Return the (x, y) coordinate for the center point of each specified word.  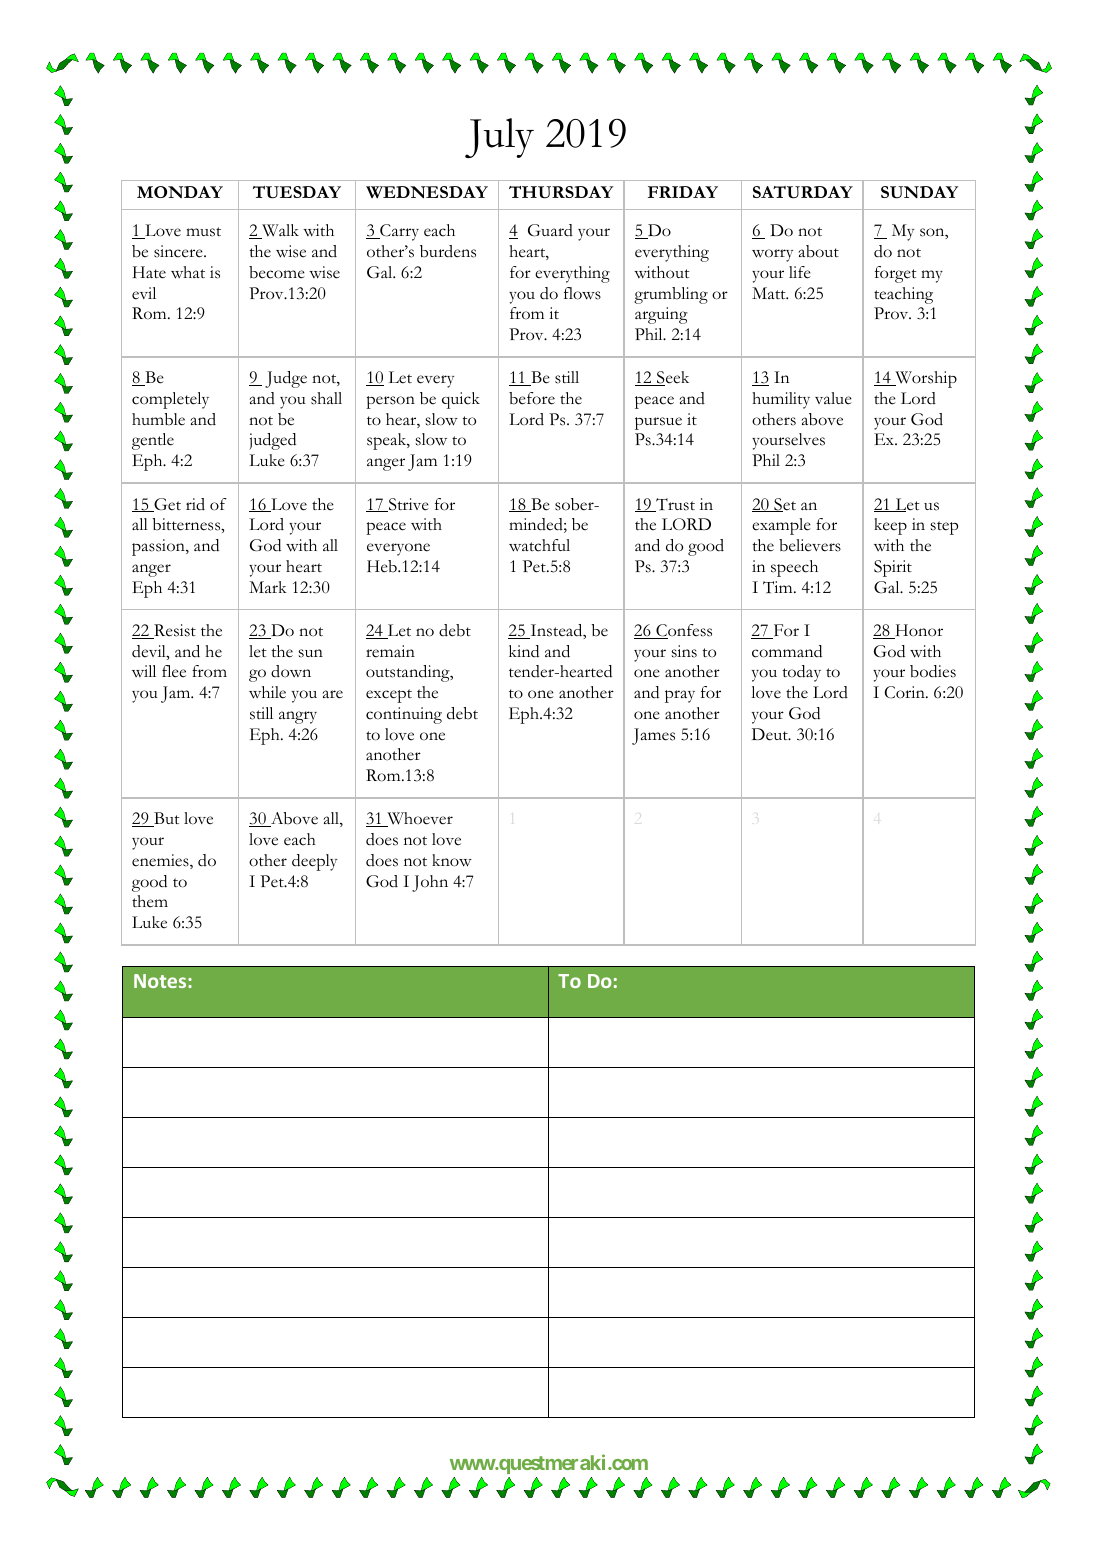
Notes (161, 981)
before (532, 398)
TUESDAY (297, 192)
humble (158, 419)
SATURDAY (803, 192)
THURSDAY (561, 192)
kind (524, 651)
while (267, 692)
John (430, 883)
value (833, 398)
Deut (771, 734)
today (802, 673)
